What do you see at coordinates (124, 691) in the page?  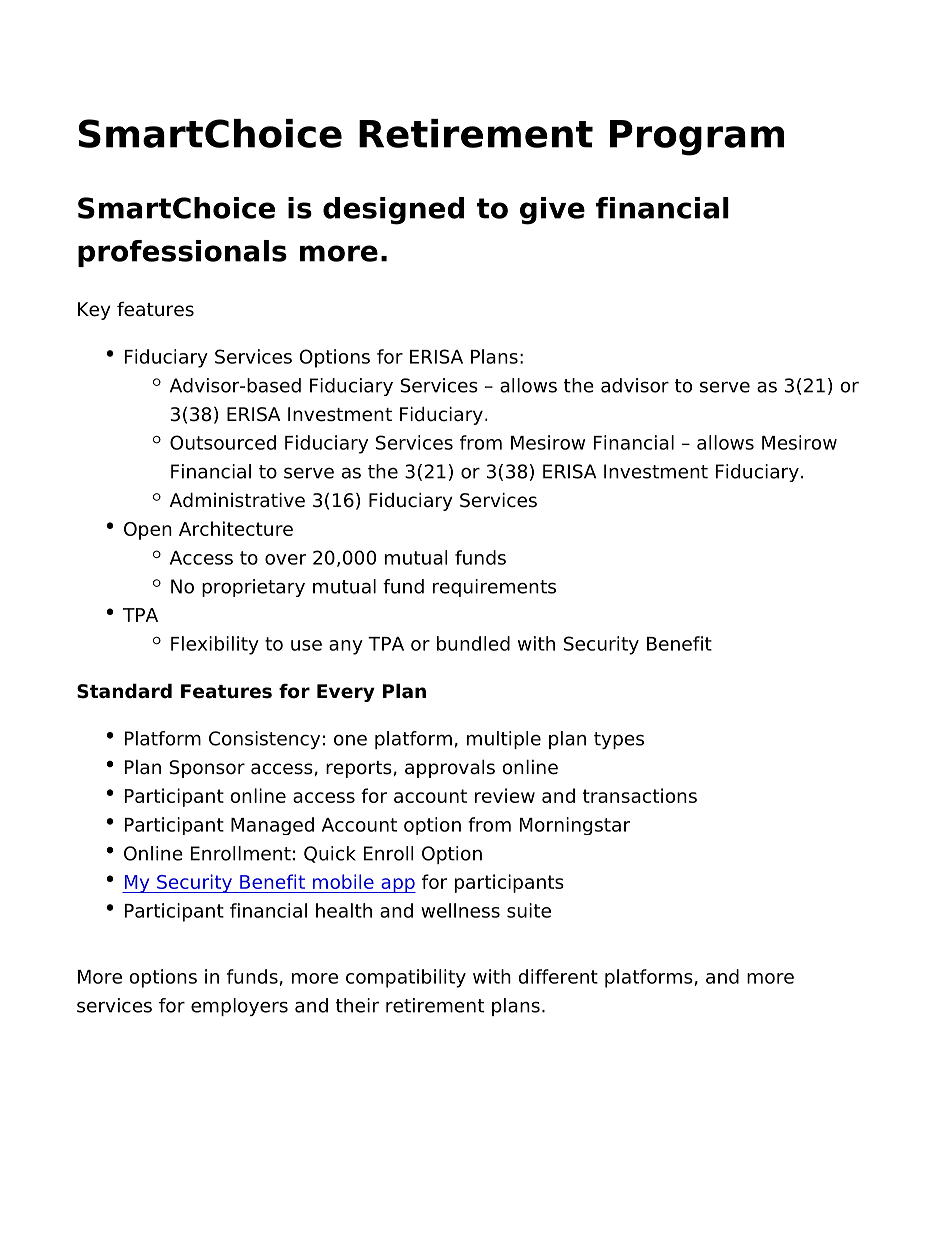 I see `Standard` at bounding box center [124, 691].
